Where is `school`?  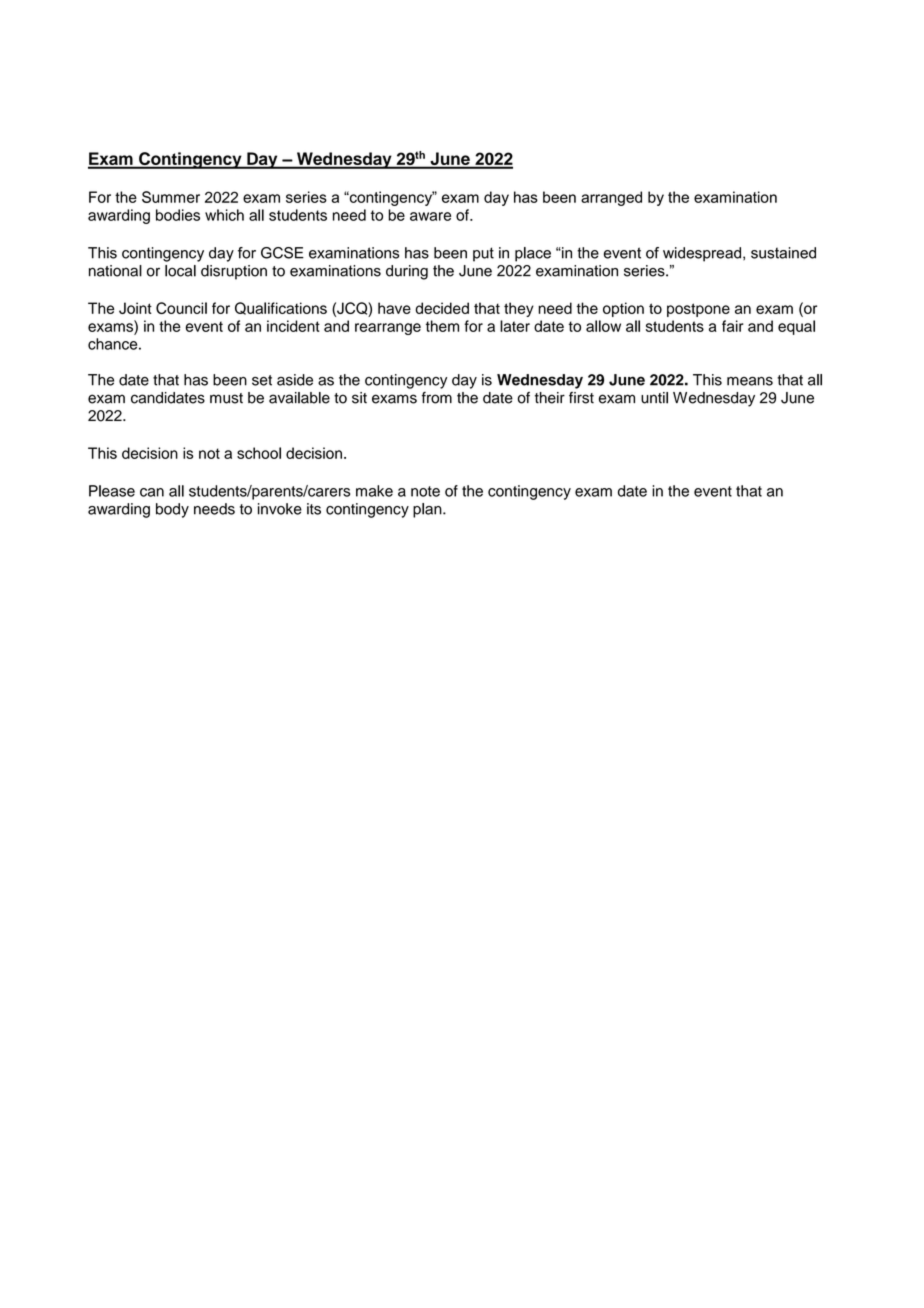 school is located at coordinates (259, 453).
